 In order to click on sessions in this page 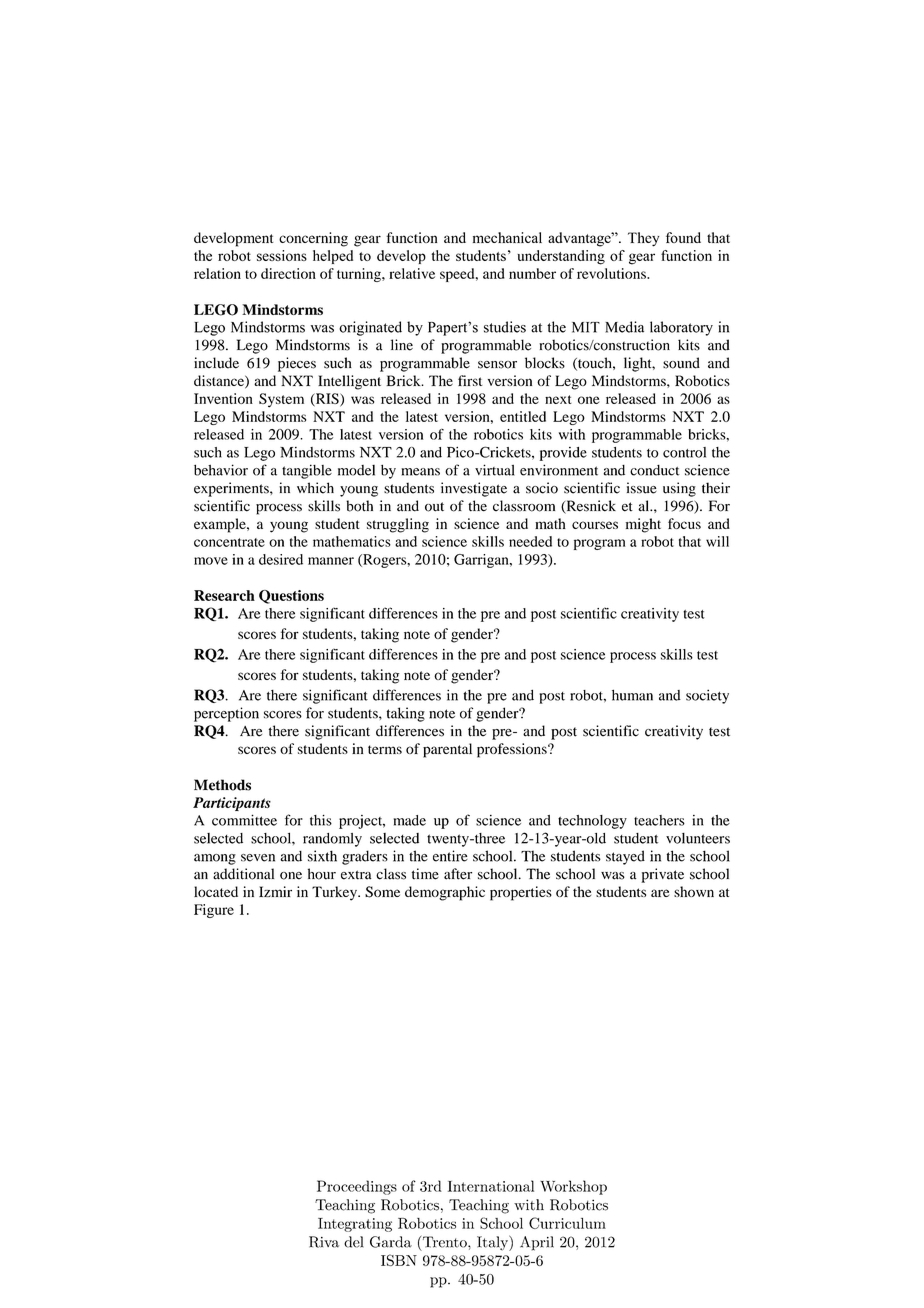, I will do `click(282, 255)`.
